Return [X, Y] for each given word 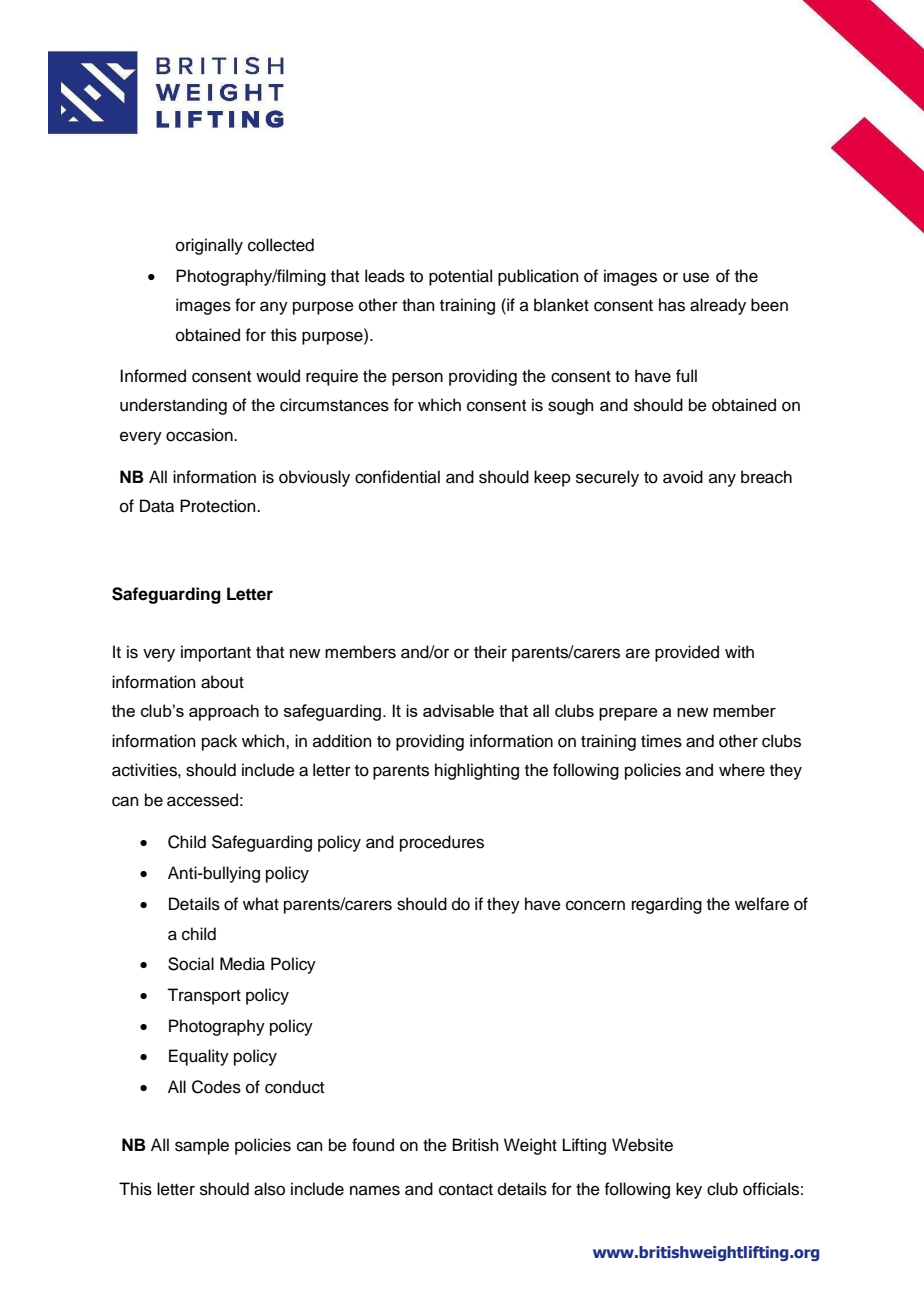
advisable [458, 710]
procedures [442, 843]
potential [460, 277]
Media [242, 964]
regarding [667, 905]
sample [202, 1146]
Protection [219, 506]
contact [466, 1190]
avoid [683, 477]
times [661, 741]
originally [209, 246]
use [696, 277]
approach [224, 712]
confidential [397, 477]
